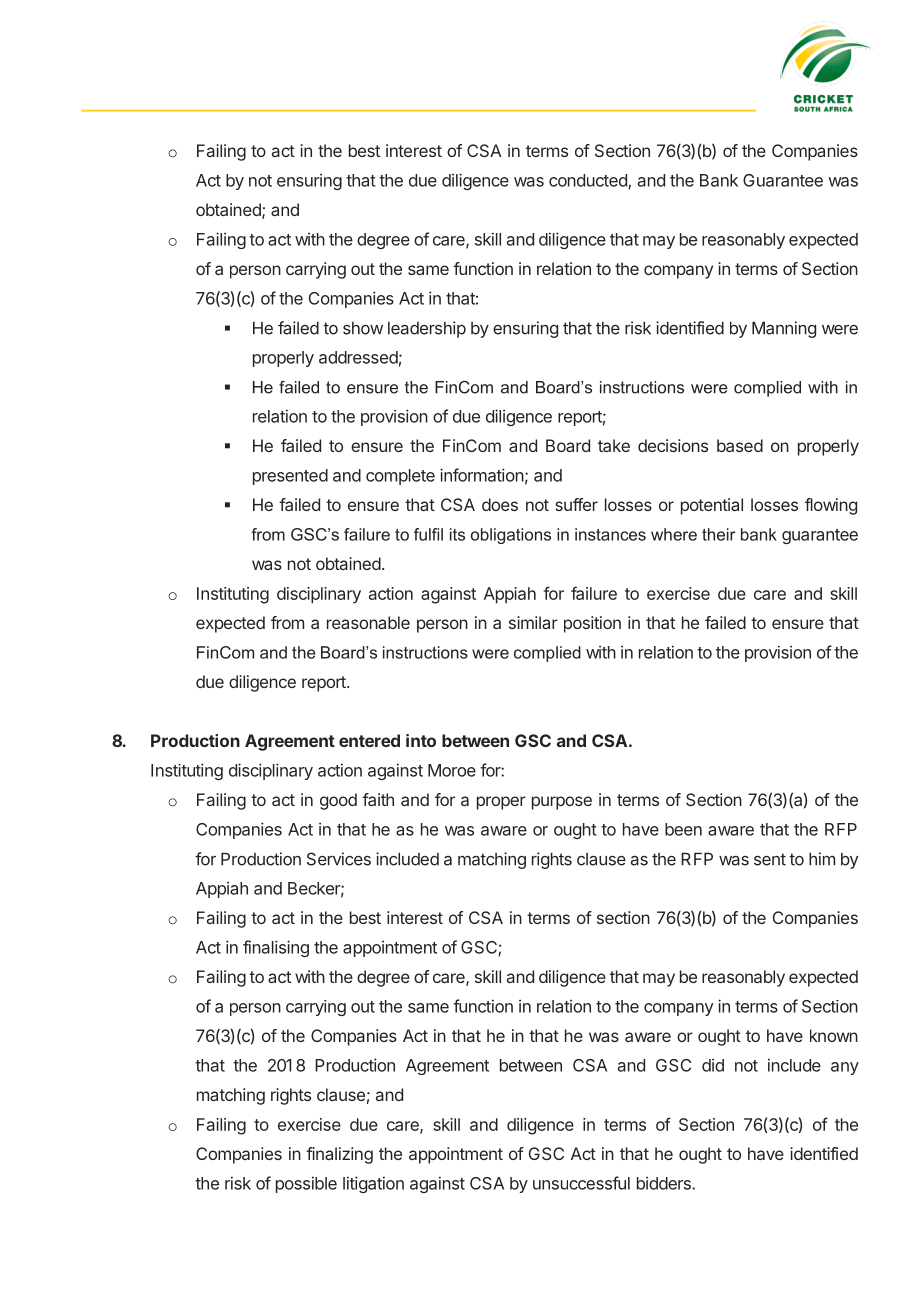 The image size is (924, 1309). Describe the element at coordinates (784, 329) in the image. I see `Manning` at that location.
